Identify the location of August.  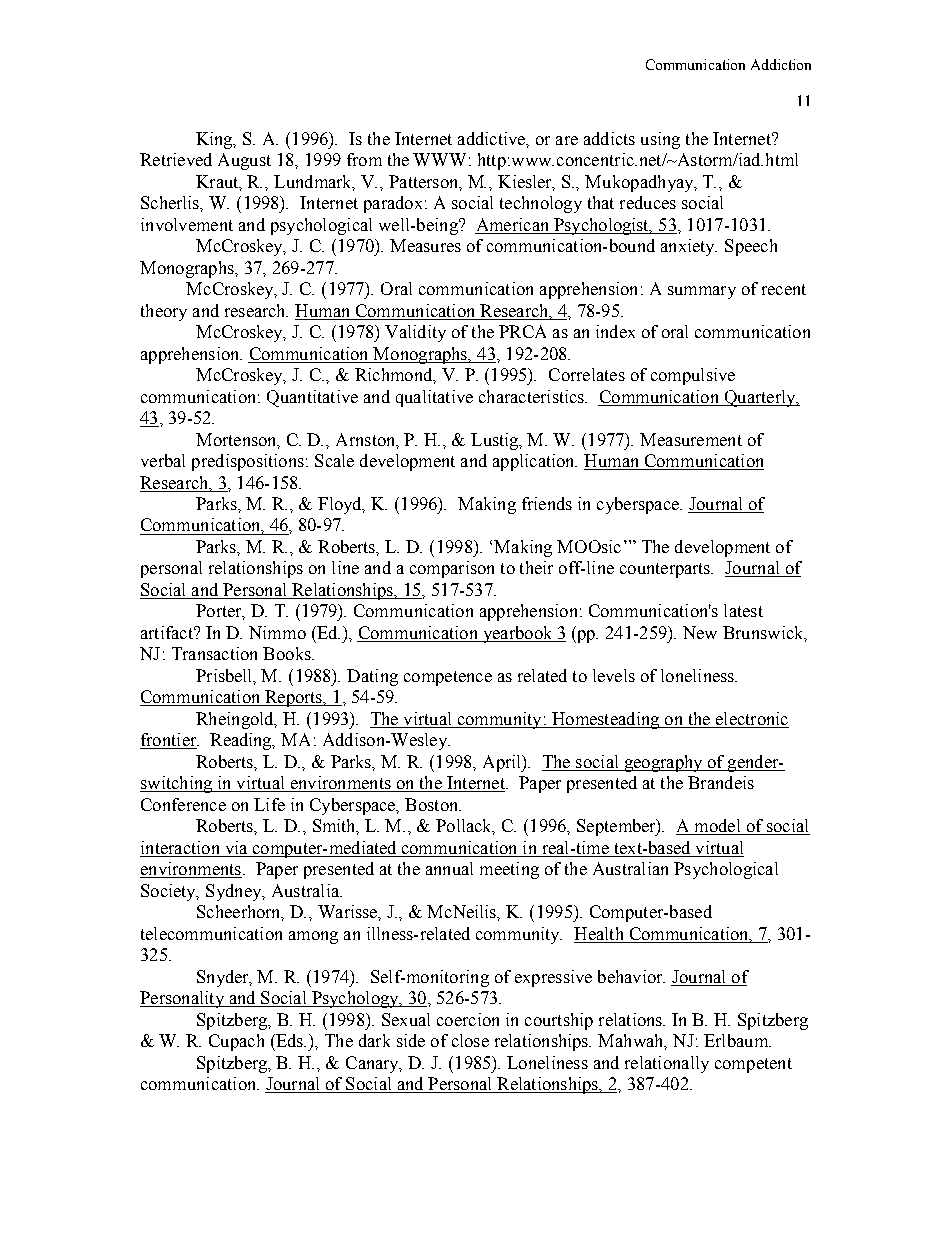
(244, 161).
